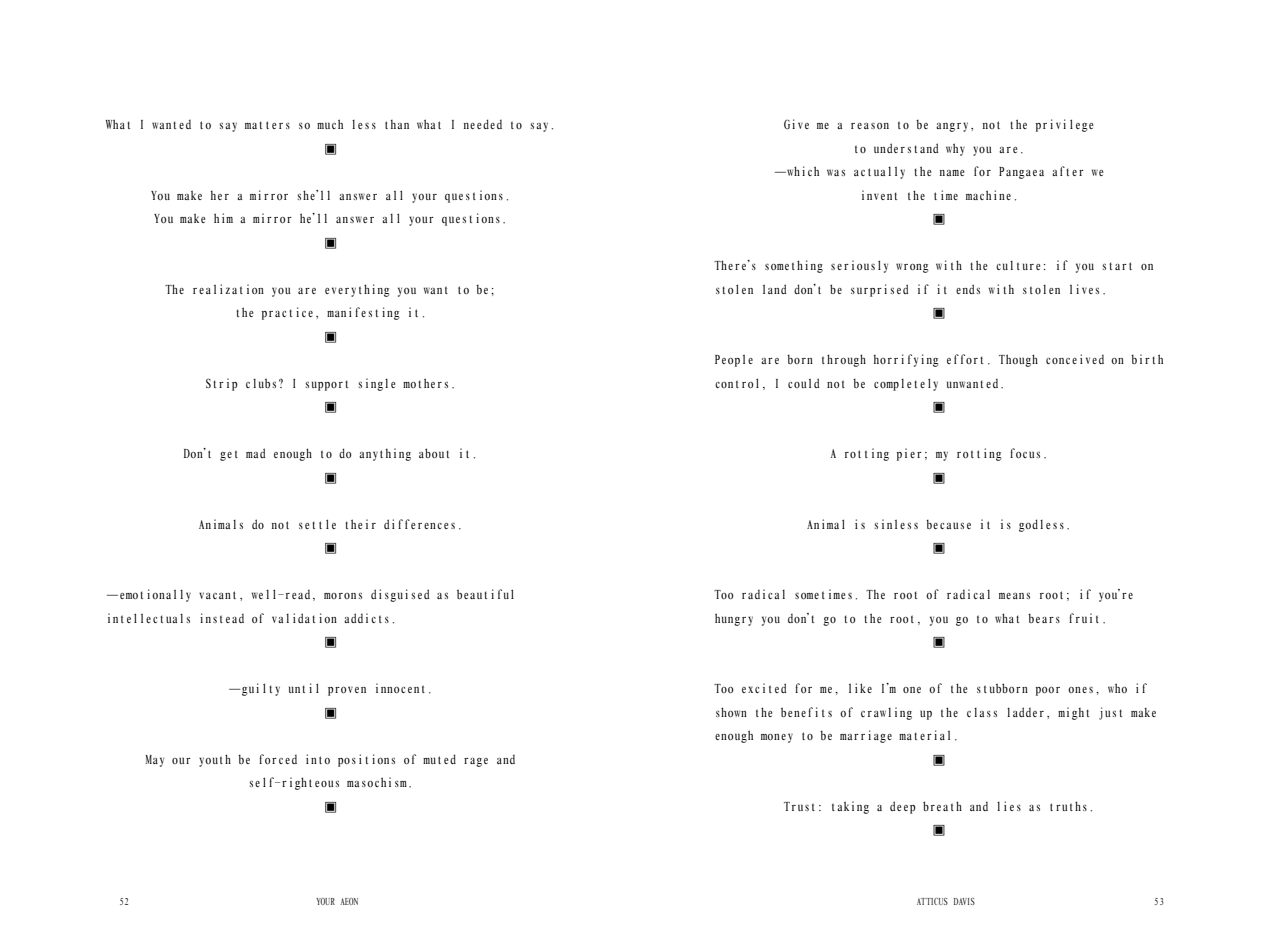 Image resolution: width=1270 pixels, height=952 pixels. I want to click on because, so click(948, 524).
